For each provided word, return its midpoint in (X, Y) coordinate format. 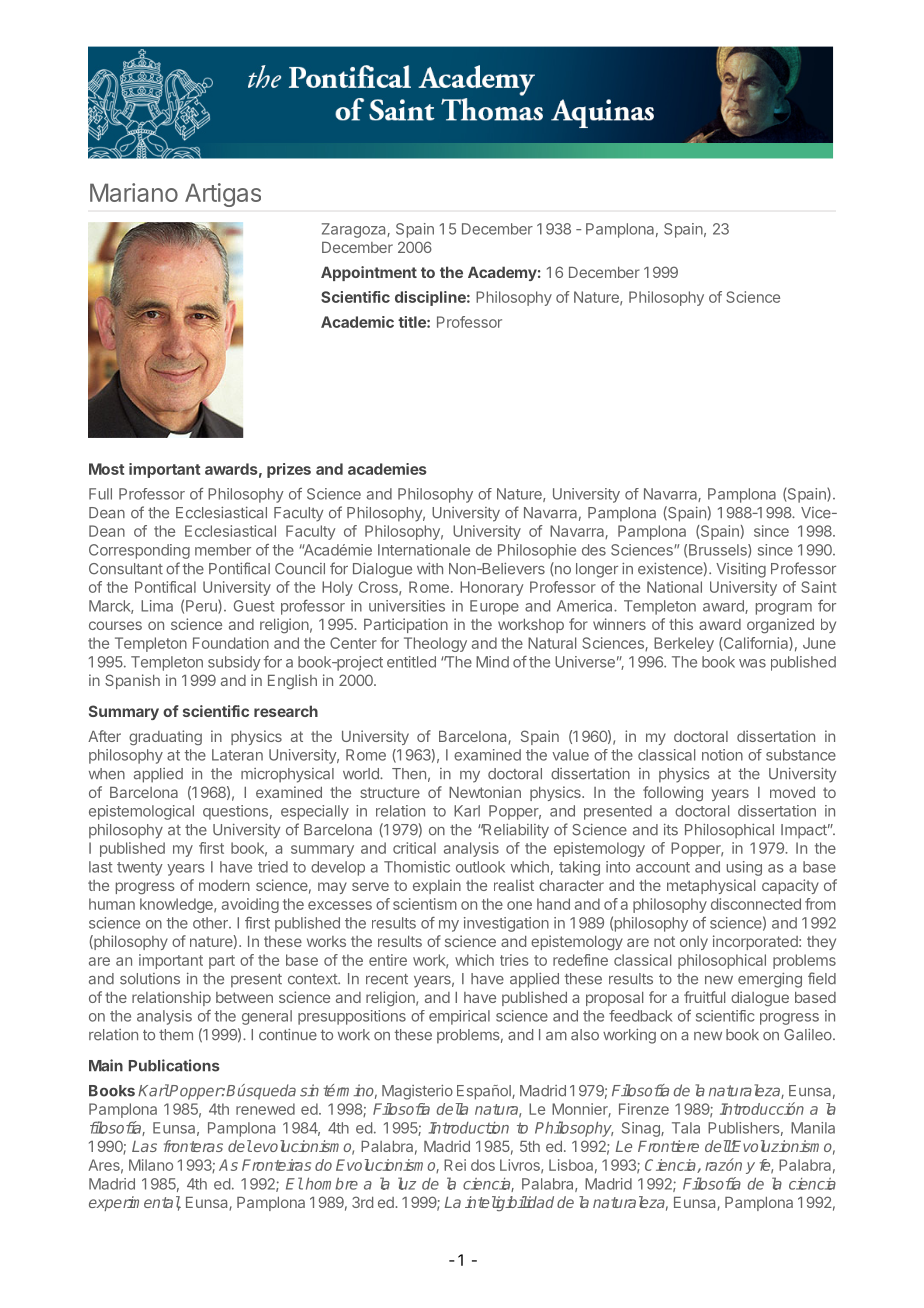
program (784, 609)
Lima (157, 606)
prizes (289, 470)
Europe (494, 607)
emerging (770, 980)
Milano (151, 1165)
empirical (459, 1017)
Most (106, 469)
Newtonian (485, 792)
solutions (150, 979)
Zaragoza (355, 230)
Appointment (369, 273)
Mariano (134, 192)
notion (722, 755)
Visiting (741, 570)
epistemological (141, 812)
